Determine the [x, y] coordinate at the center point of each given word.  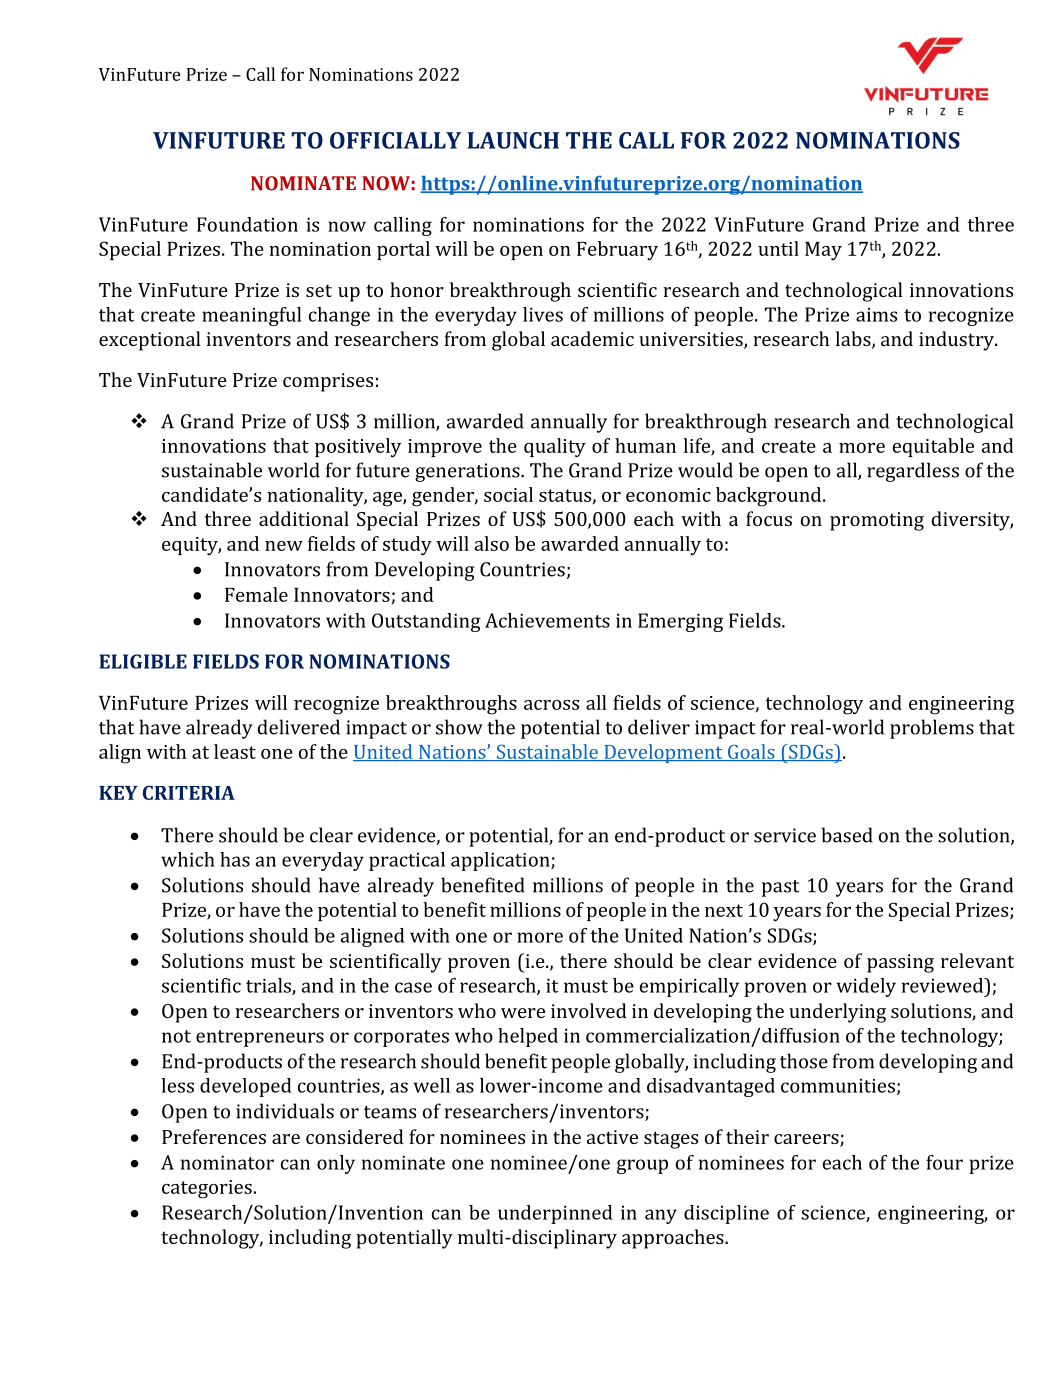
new [284, 546]
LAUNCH [513, 140]
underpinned [555, 1214]
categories [207, 1189]
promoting [877, 521]
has [235, 859]
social [508, 494]
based [847, 835]
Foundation [247, 224]
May [823, 251]
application [501, 861]
